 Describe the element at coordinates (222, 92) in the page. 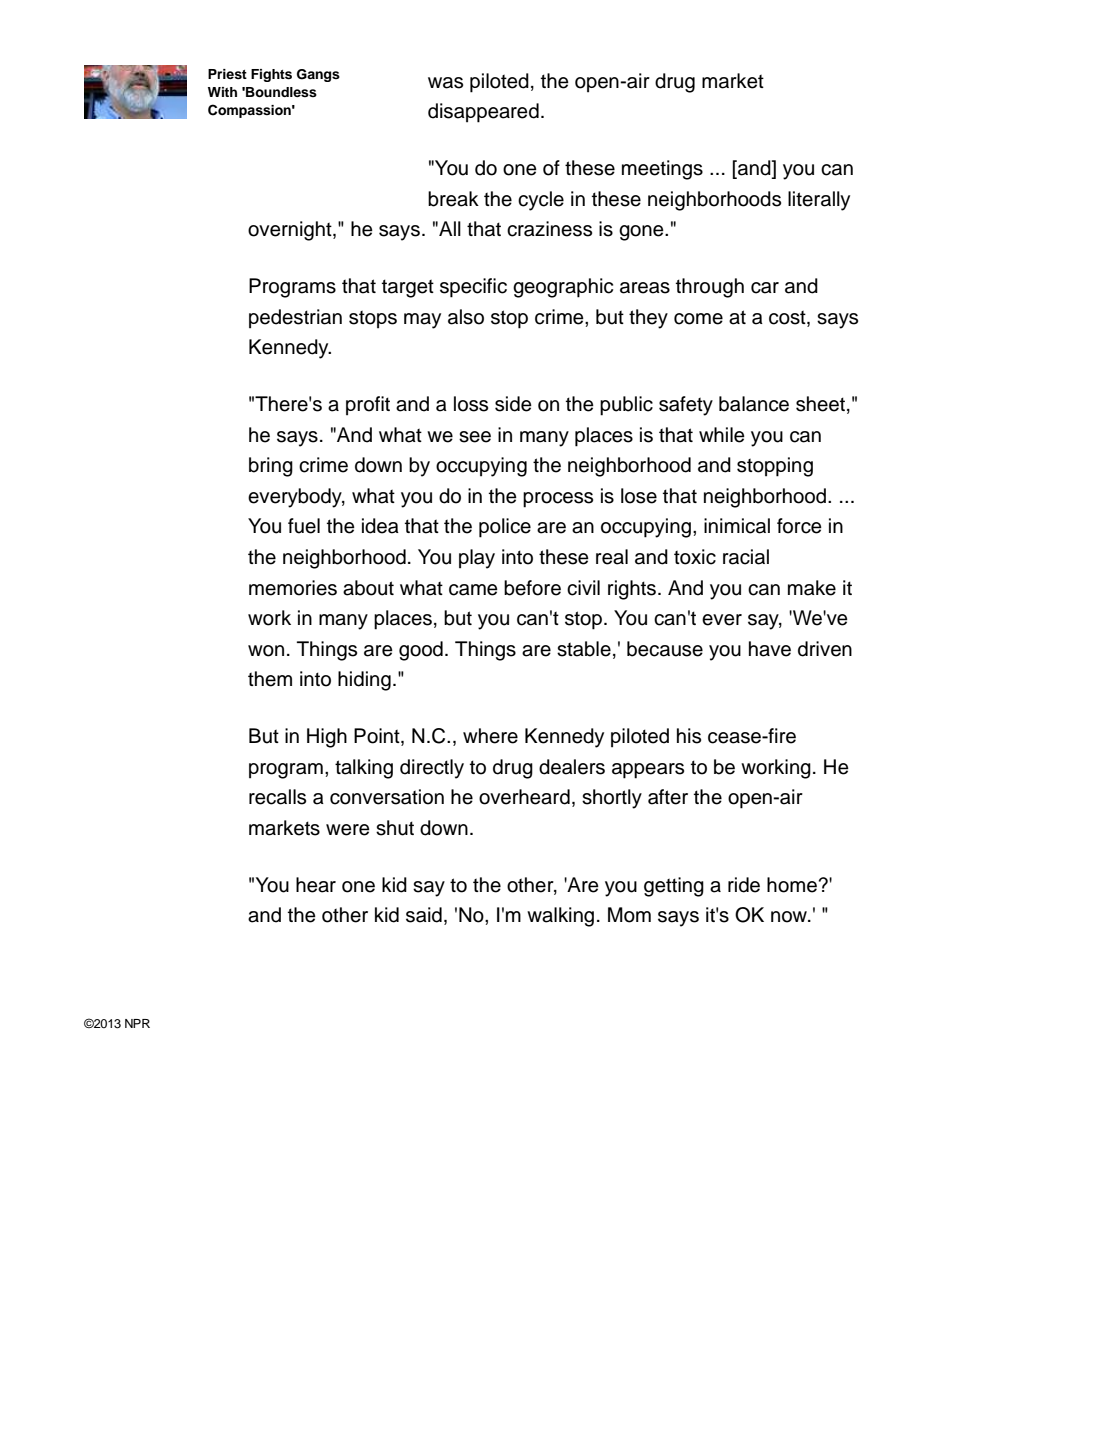

I see `With` at that location.
